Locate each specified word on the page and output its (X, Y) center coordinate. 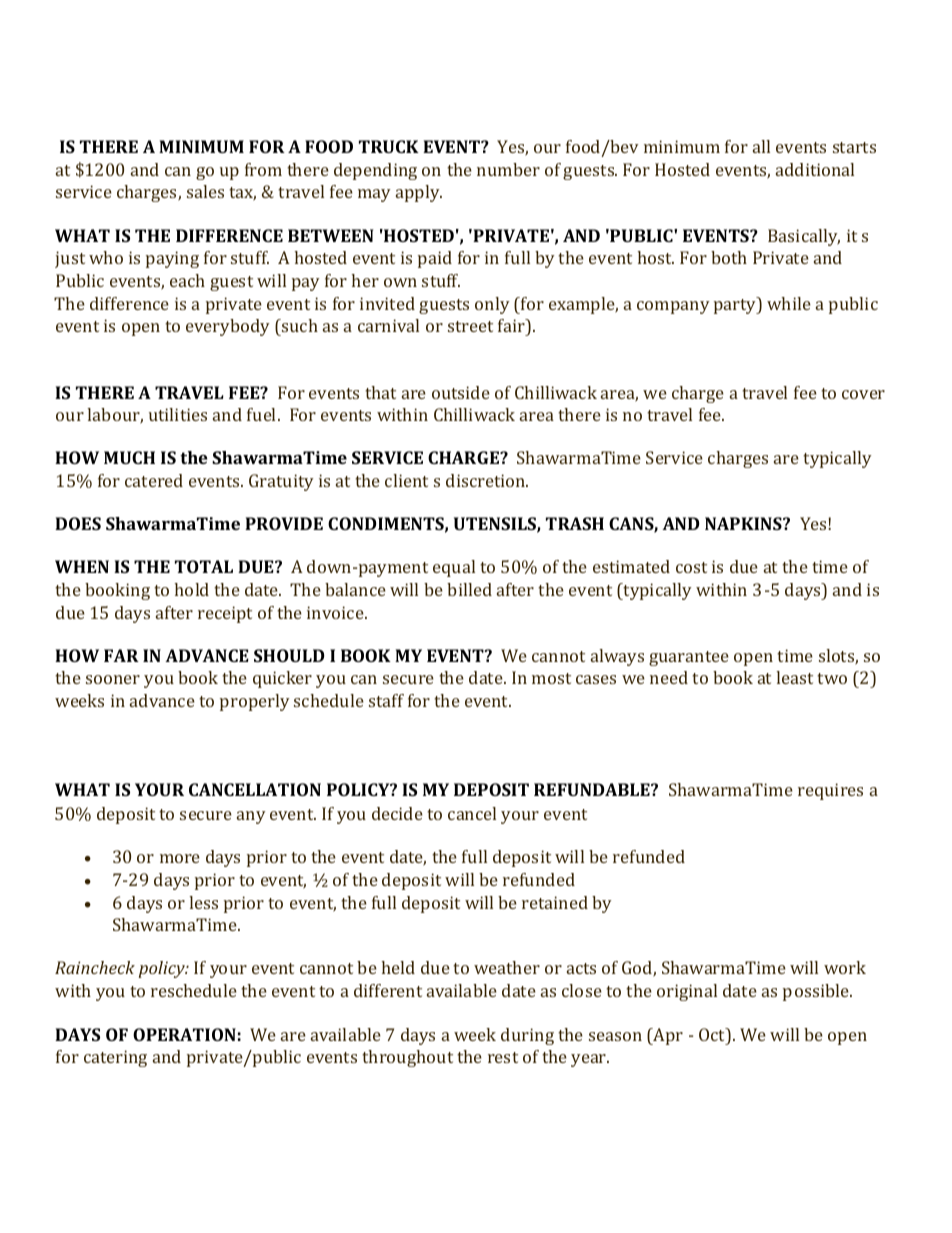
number (508, 169)
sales (205, 191)
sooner (113, 679)
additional (815, 169)
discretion (487, 480)
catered (154, 480)
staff (386, 700)
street (470, 326)
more (180, 858)
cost (691, 567)
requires (830, 791)
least (794, 677)
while (789, 303)
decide (397, 813)
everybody (228, 327)
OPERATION (184, 1034)
